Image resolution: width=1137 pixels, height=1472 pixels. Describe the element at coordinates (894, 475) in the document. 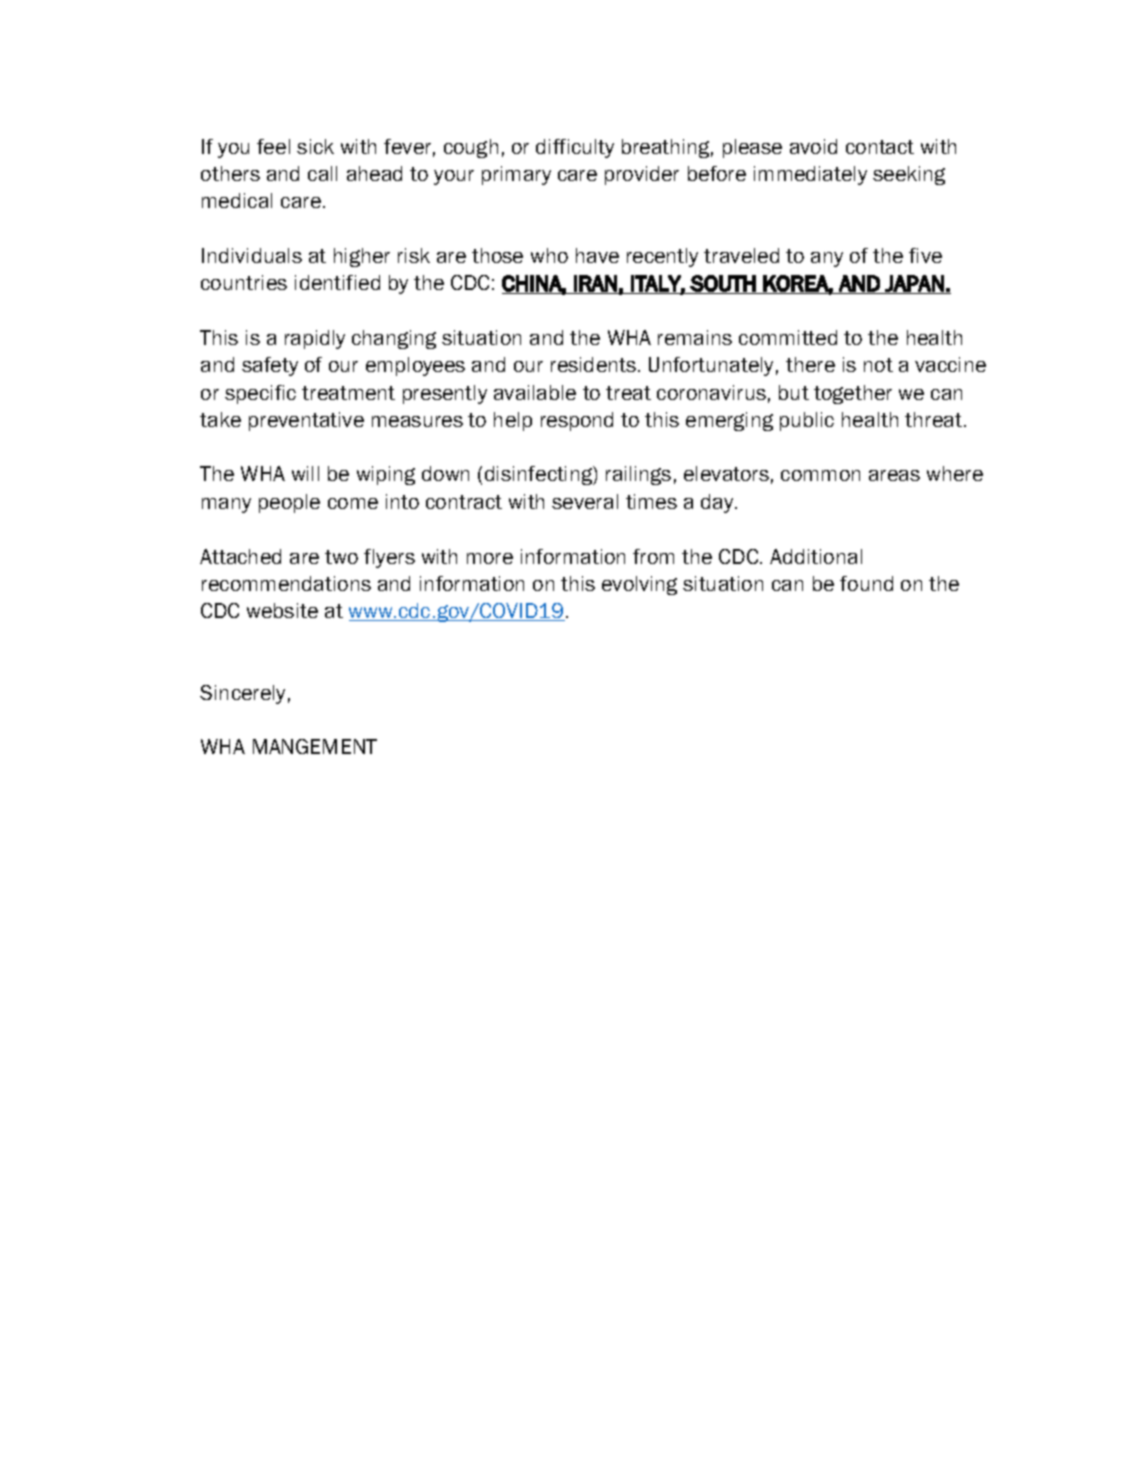

I see `areas` at that location.
